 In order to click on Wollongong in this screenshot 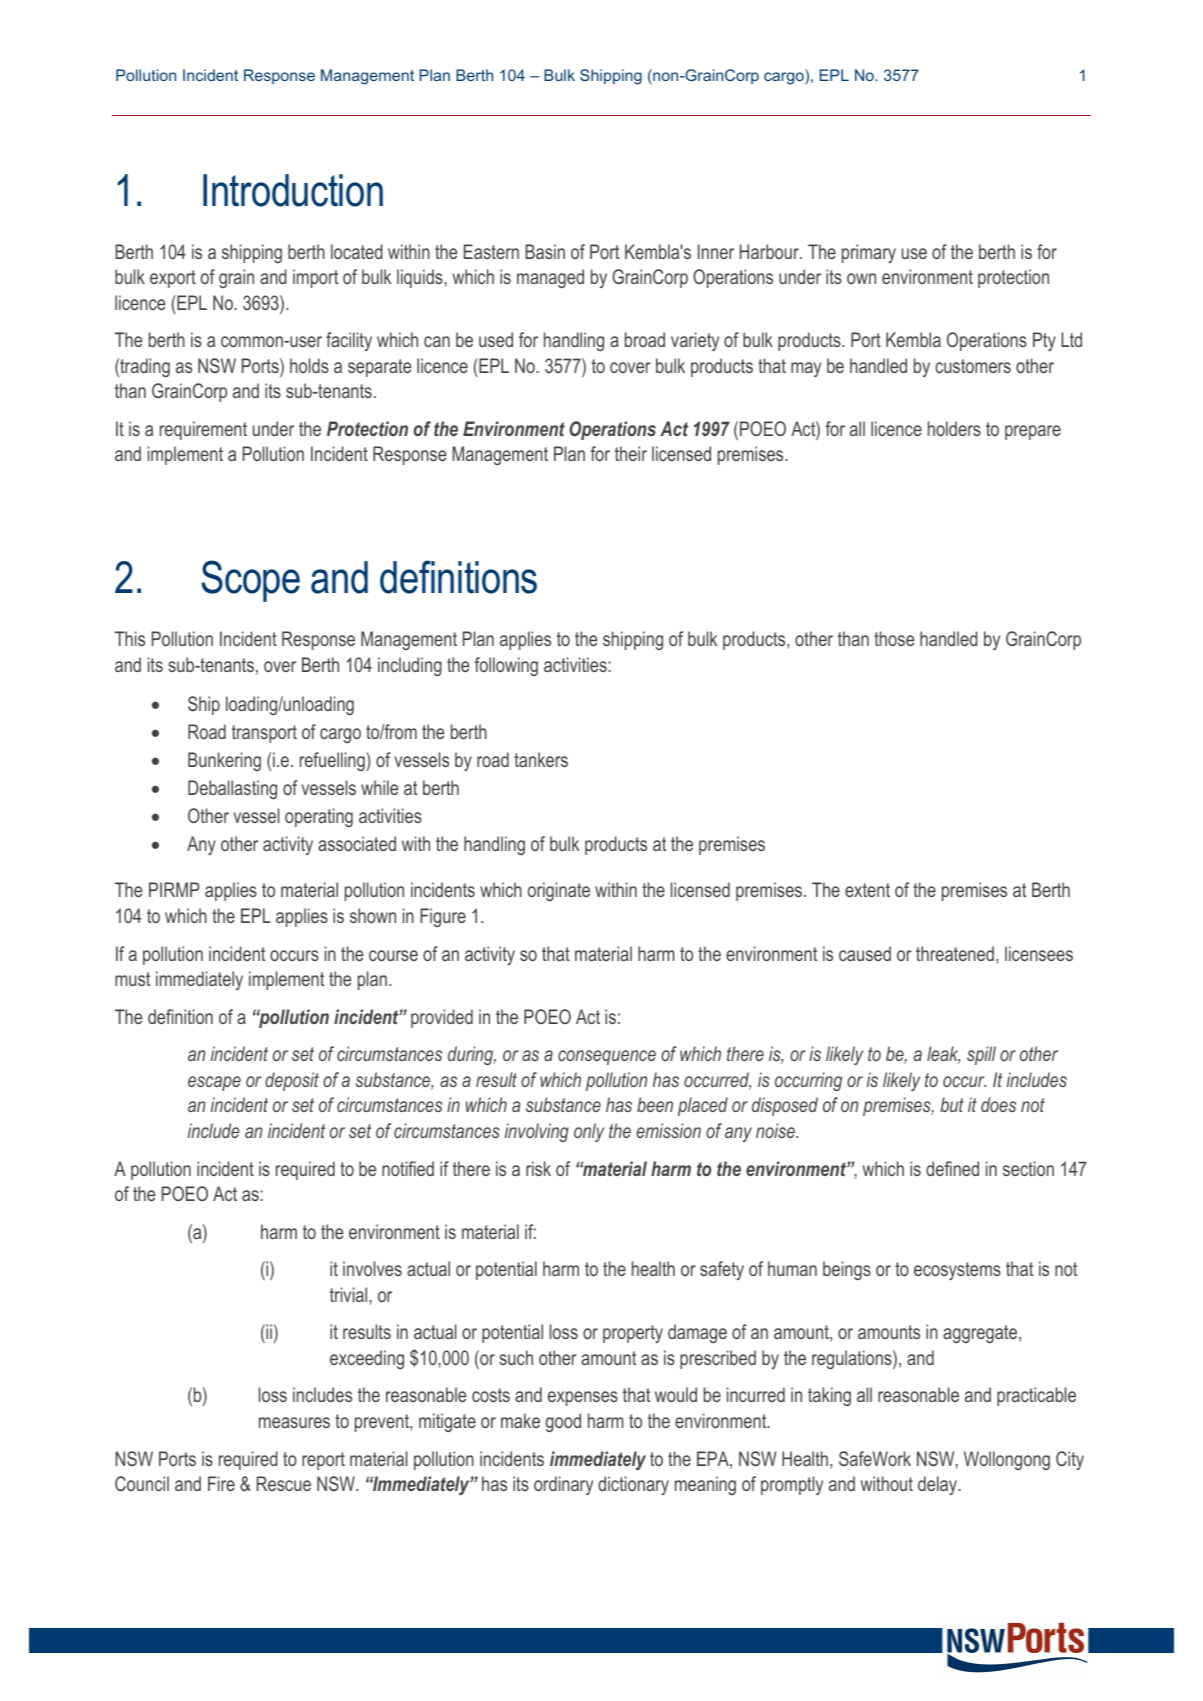, I will do `click(1007, 1460)`.
